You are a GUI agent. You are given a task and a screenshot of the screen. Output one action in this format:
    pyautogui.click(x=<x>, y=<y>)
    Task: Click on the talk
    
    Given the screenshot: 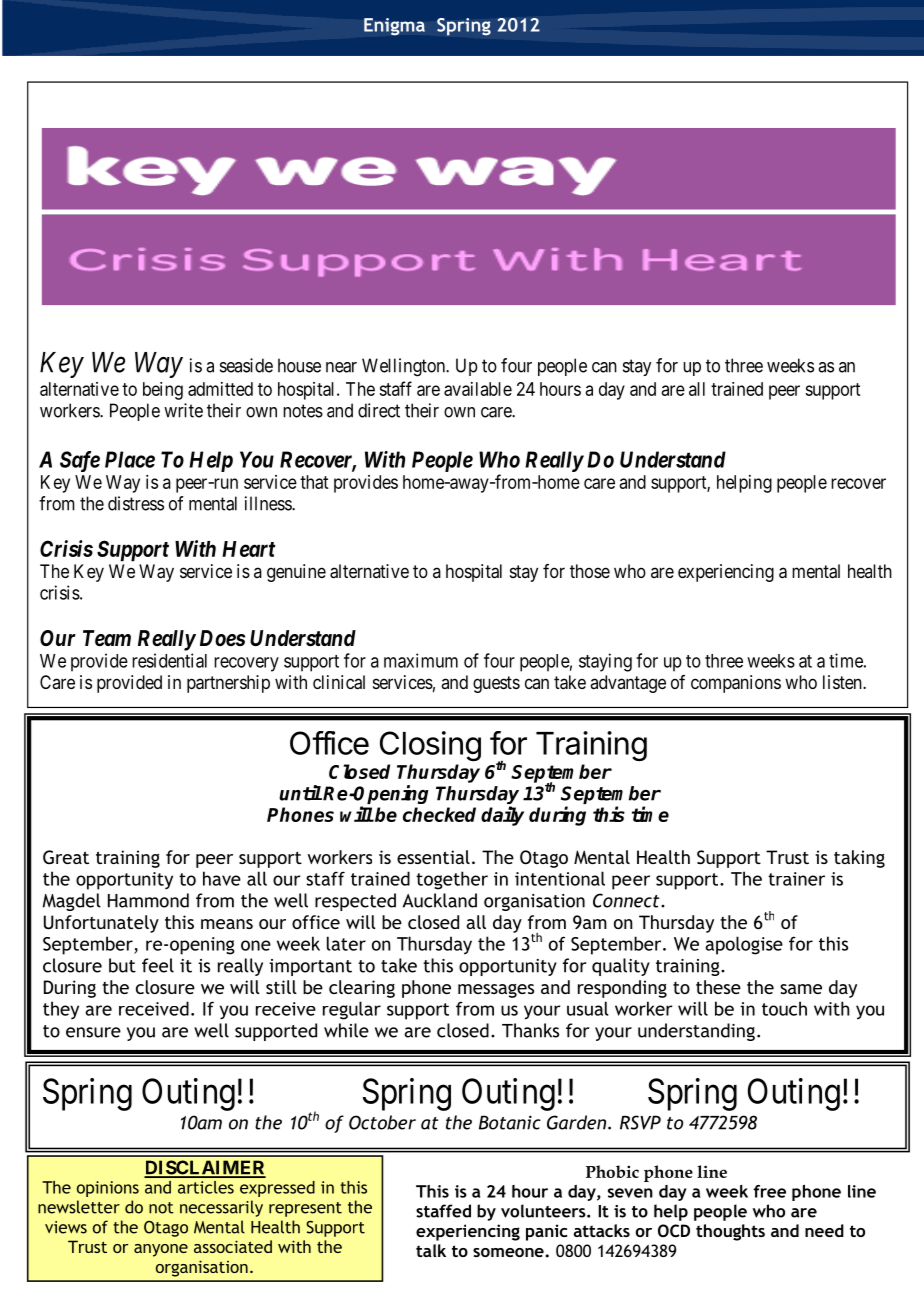 What is the action you would take?
    pyautogui.click(x=431, y=1250)
